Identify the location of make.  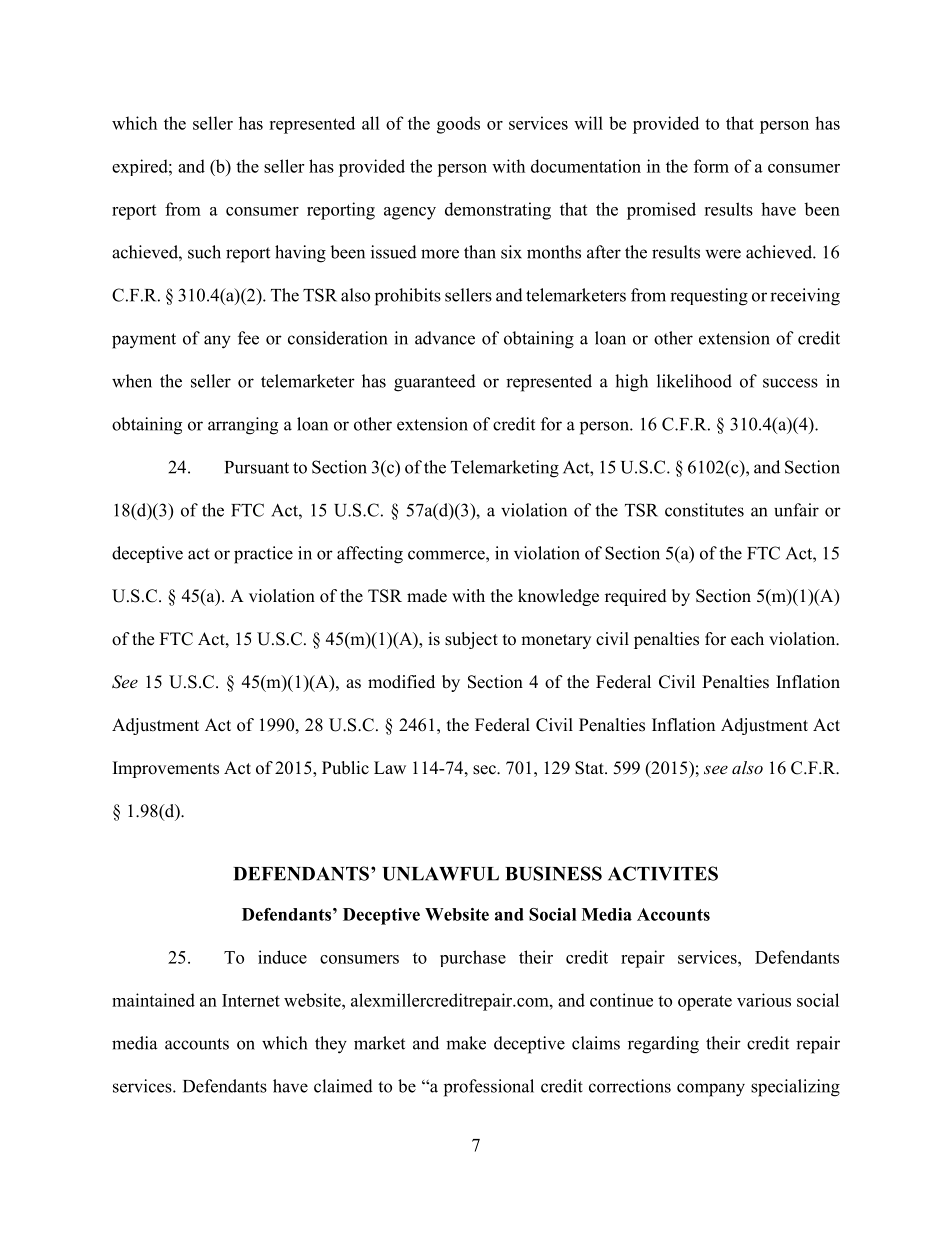
(466, 1043).
